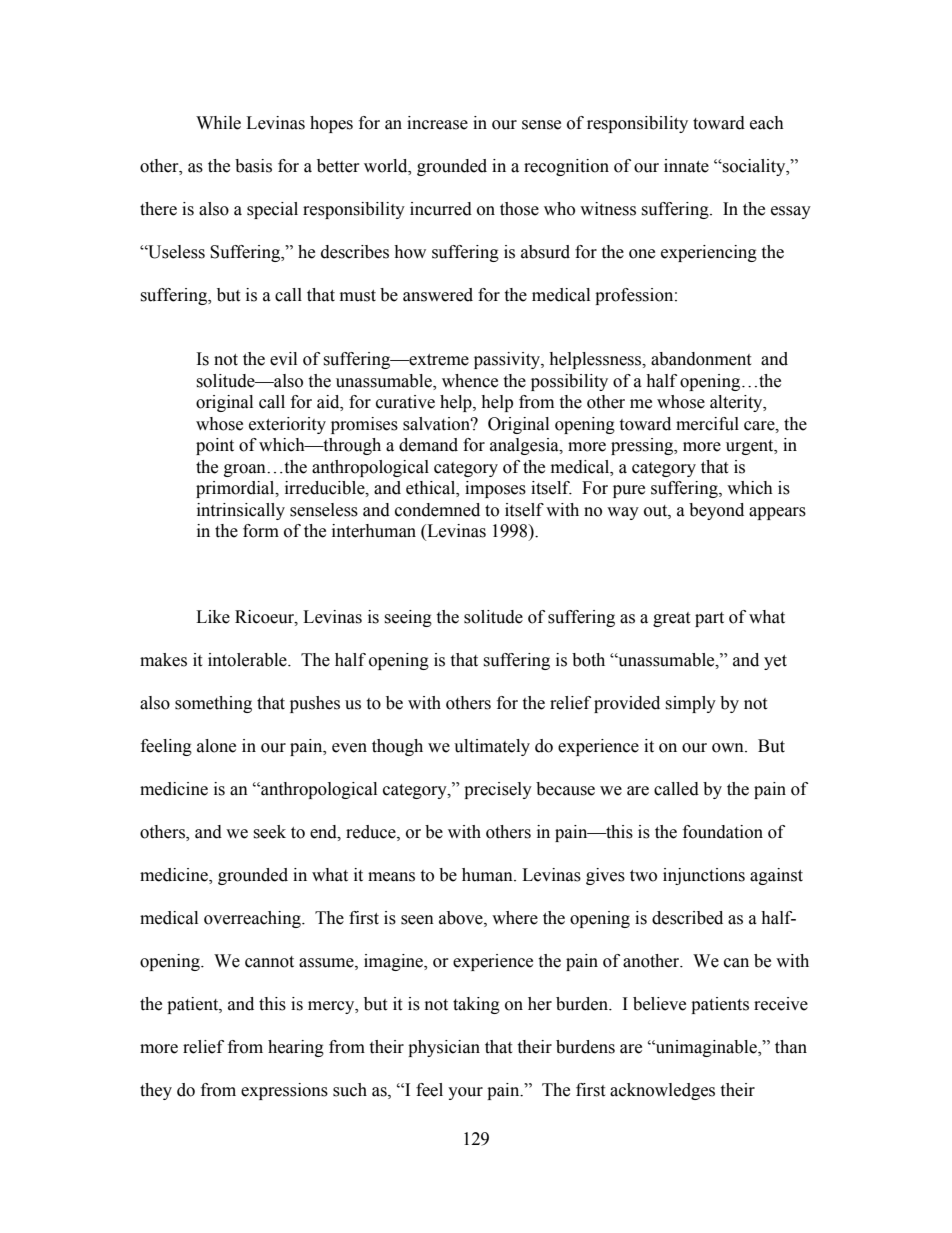 This screenshot has height=1233, width=952. I want to click on expressions, so click(284, 1091).
